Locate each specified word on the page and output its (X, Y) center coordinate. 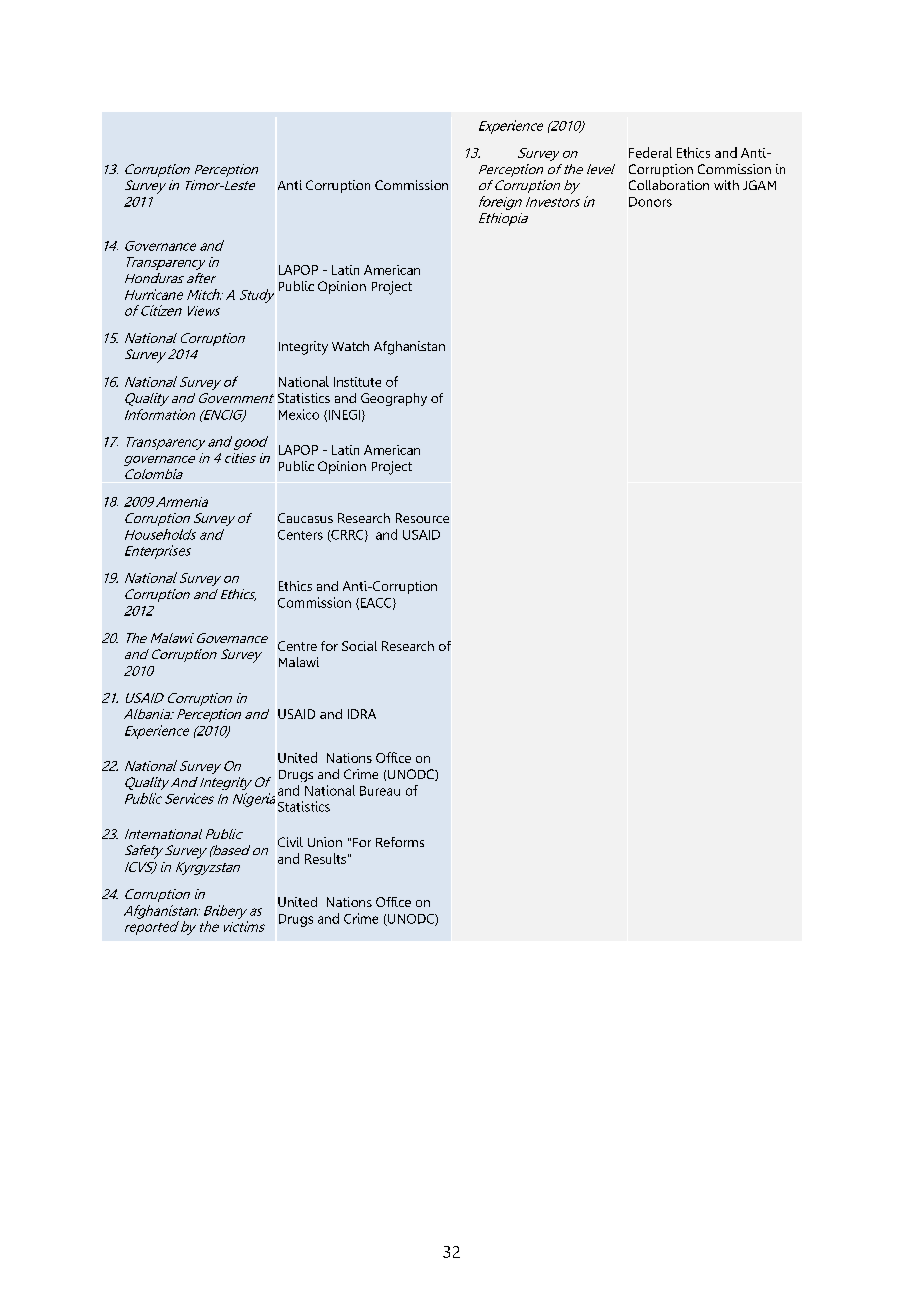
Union (325, 842)
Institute (357, 382)
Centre (297, 646)
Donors (650, 202)
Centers (300, 535)
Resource (422, 518)
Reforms (400, 842)
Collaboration (669, 185)
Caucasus (305, 518)
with (726, 185)
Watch (350, 346)
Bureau (380, 791)
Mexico (299, 414)
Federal (650, 152)
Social (359, 646)
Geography (394, 399)
